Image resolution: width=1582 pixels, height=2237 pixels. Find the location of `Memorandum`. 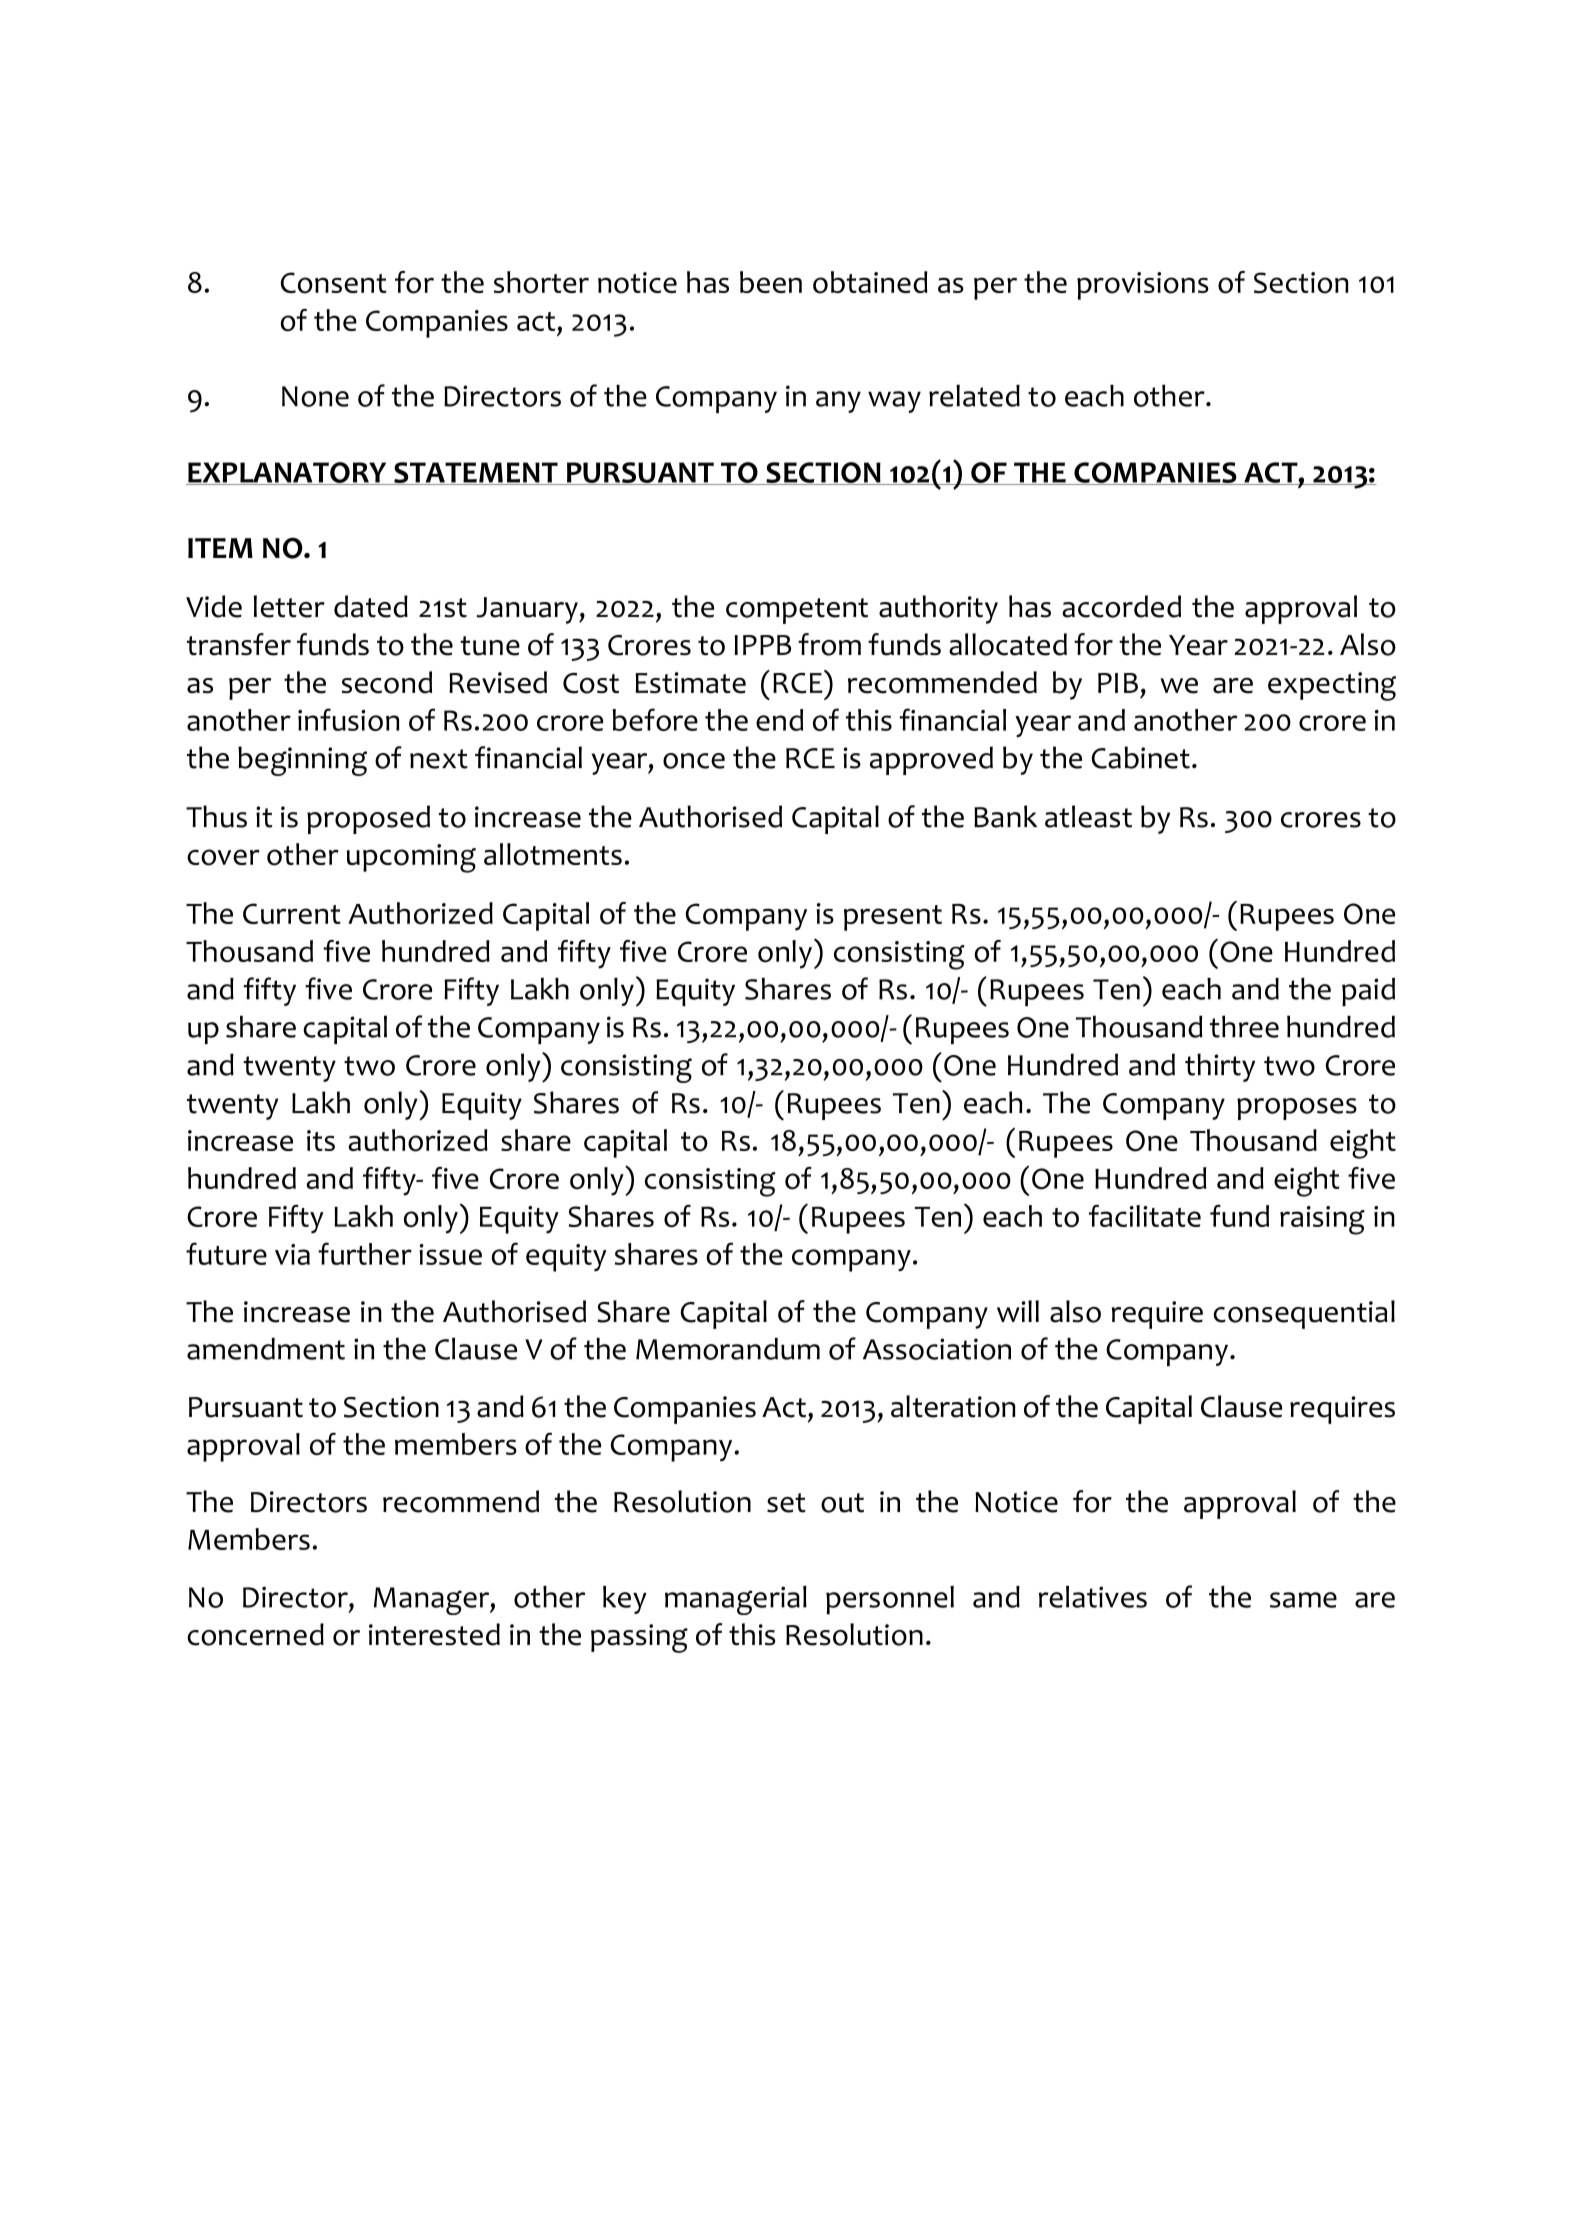

Memorandum is located at coordinates (728, 1349).
